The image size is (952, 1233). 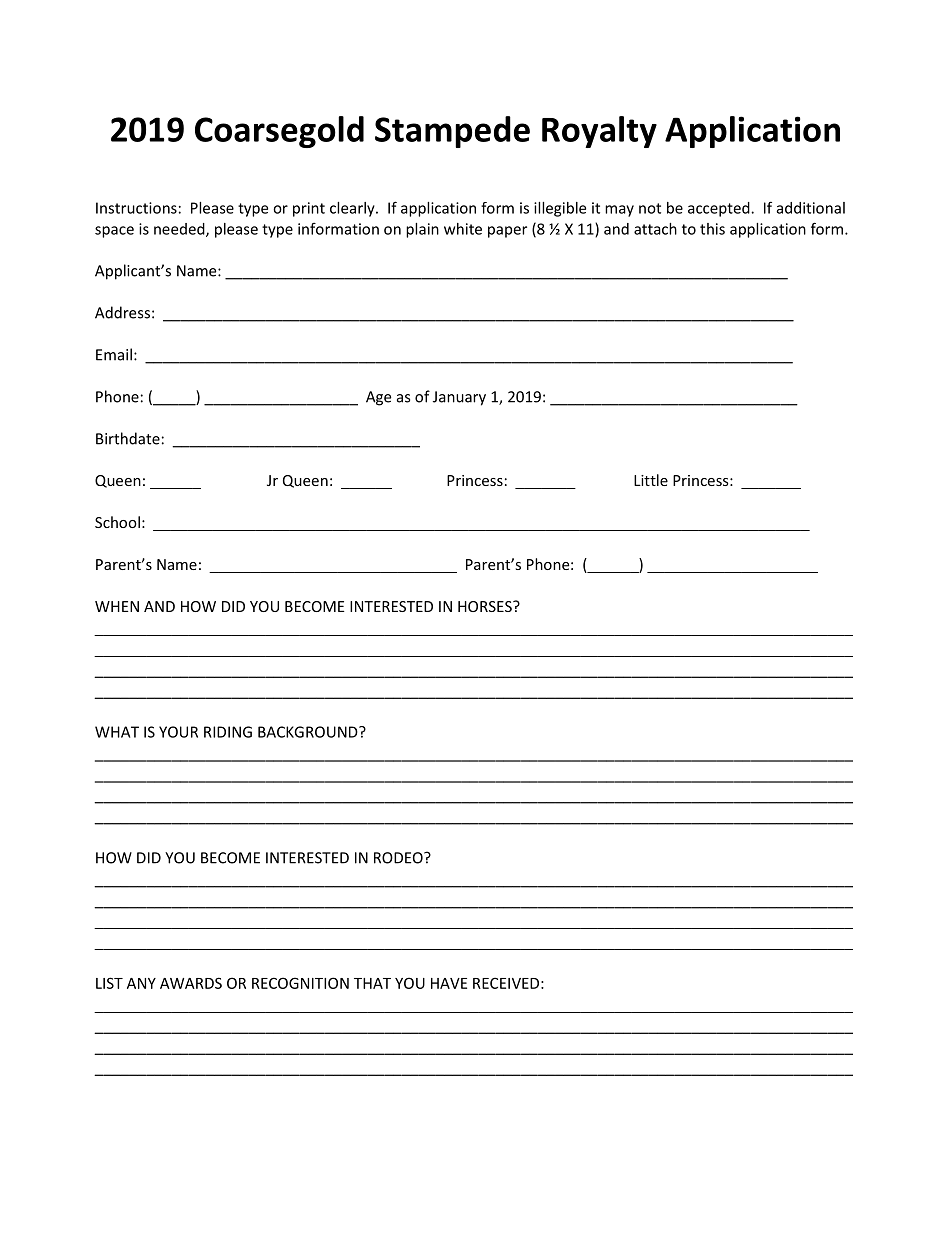 I want to click on Little, so click(x=651, y=480).
